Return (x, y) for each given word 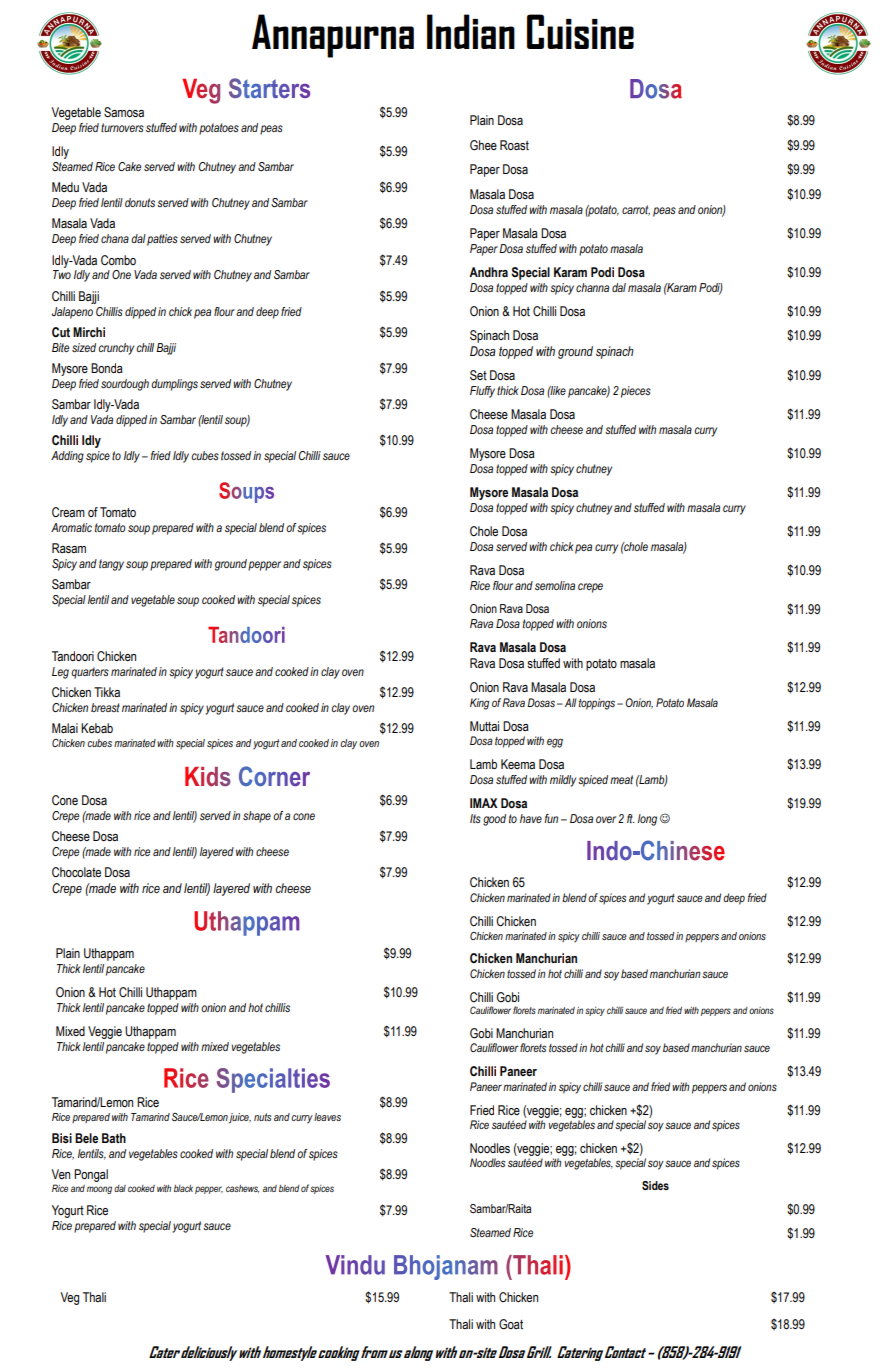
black (183, 1188)
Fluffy (482, 392)
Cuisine (580, 31)
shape (257, 817)
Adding (67, 457)
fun (551, 818)
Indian (471, 31)
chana (115, 238)
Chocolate (76, 872)
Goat (511, 1324)
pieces (636, 392)
